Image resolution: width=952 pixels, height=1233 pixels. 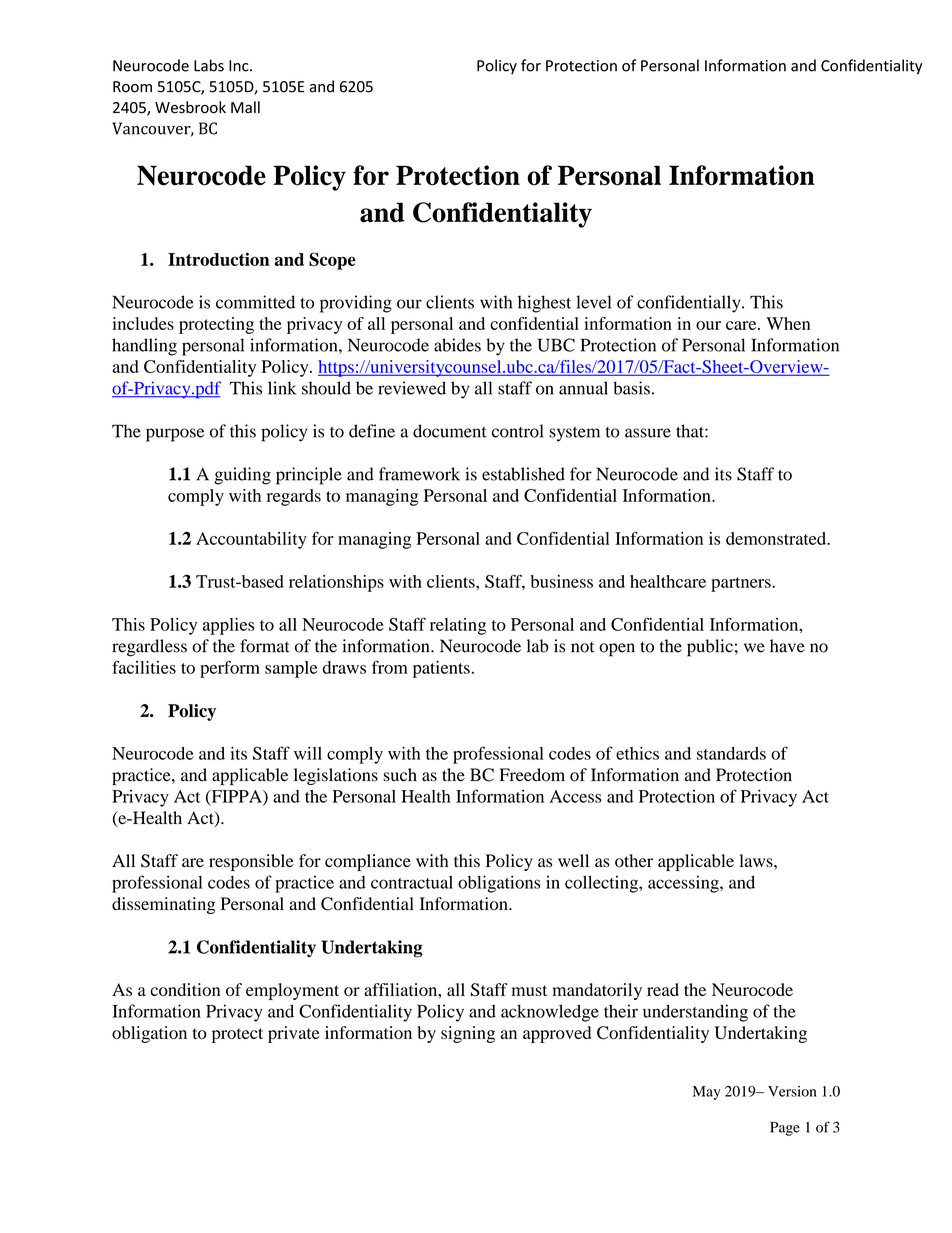 I want to click on purpose, so click(x=175, y=435).
